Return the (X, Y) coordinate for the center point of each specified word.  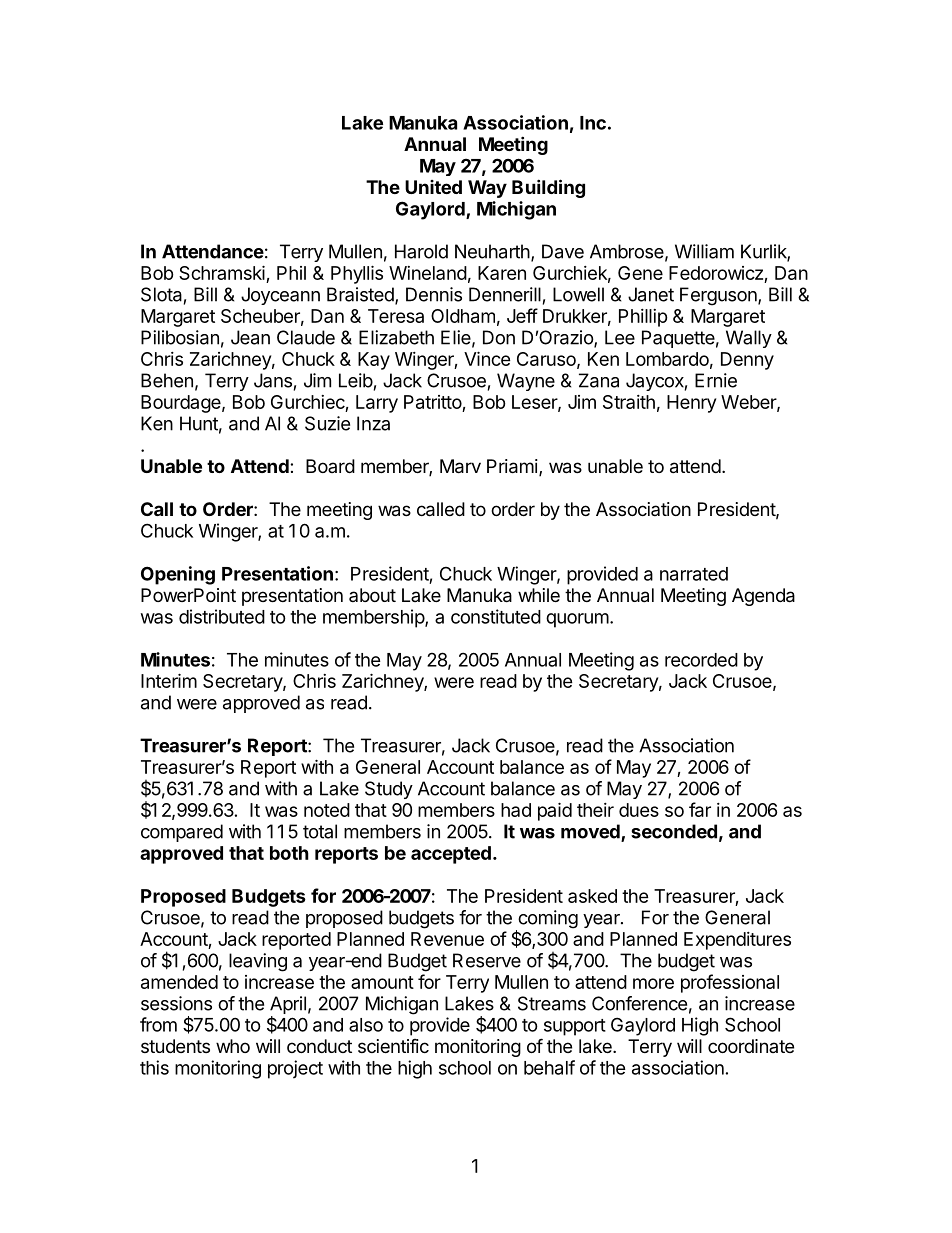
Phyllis (357, 274)
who (233, 1046)
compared (182, 833)
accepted (451, 855)
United (433, 187)
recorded (701, 660)
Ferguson (719, 296)
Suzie (327, 423)
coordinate (751, 1046)
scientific (393, 1046)
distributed (222, 616)
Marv (460, 466)
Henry (691, 404)
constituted (496, 616)
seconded (674, 831)
